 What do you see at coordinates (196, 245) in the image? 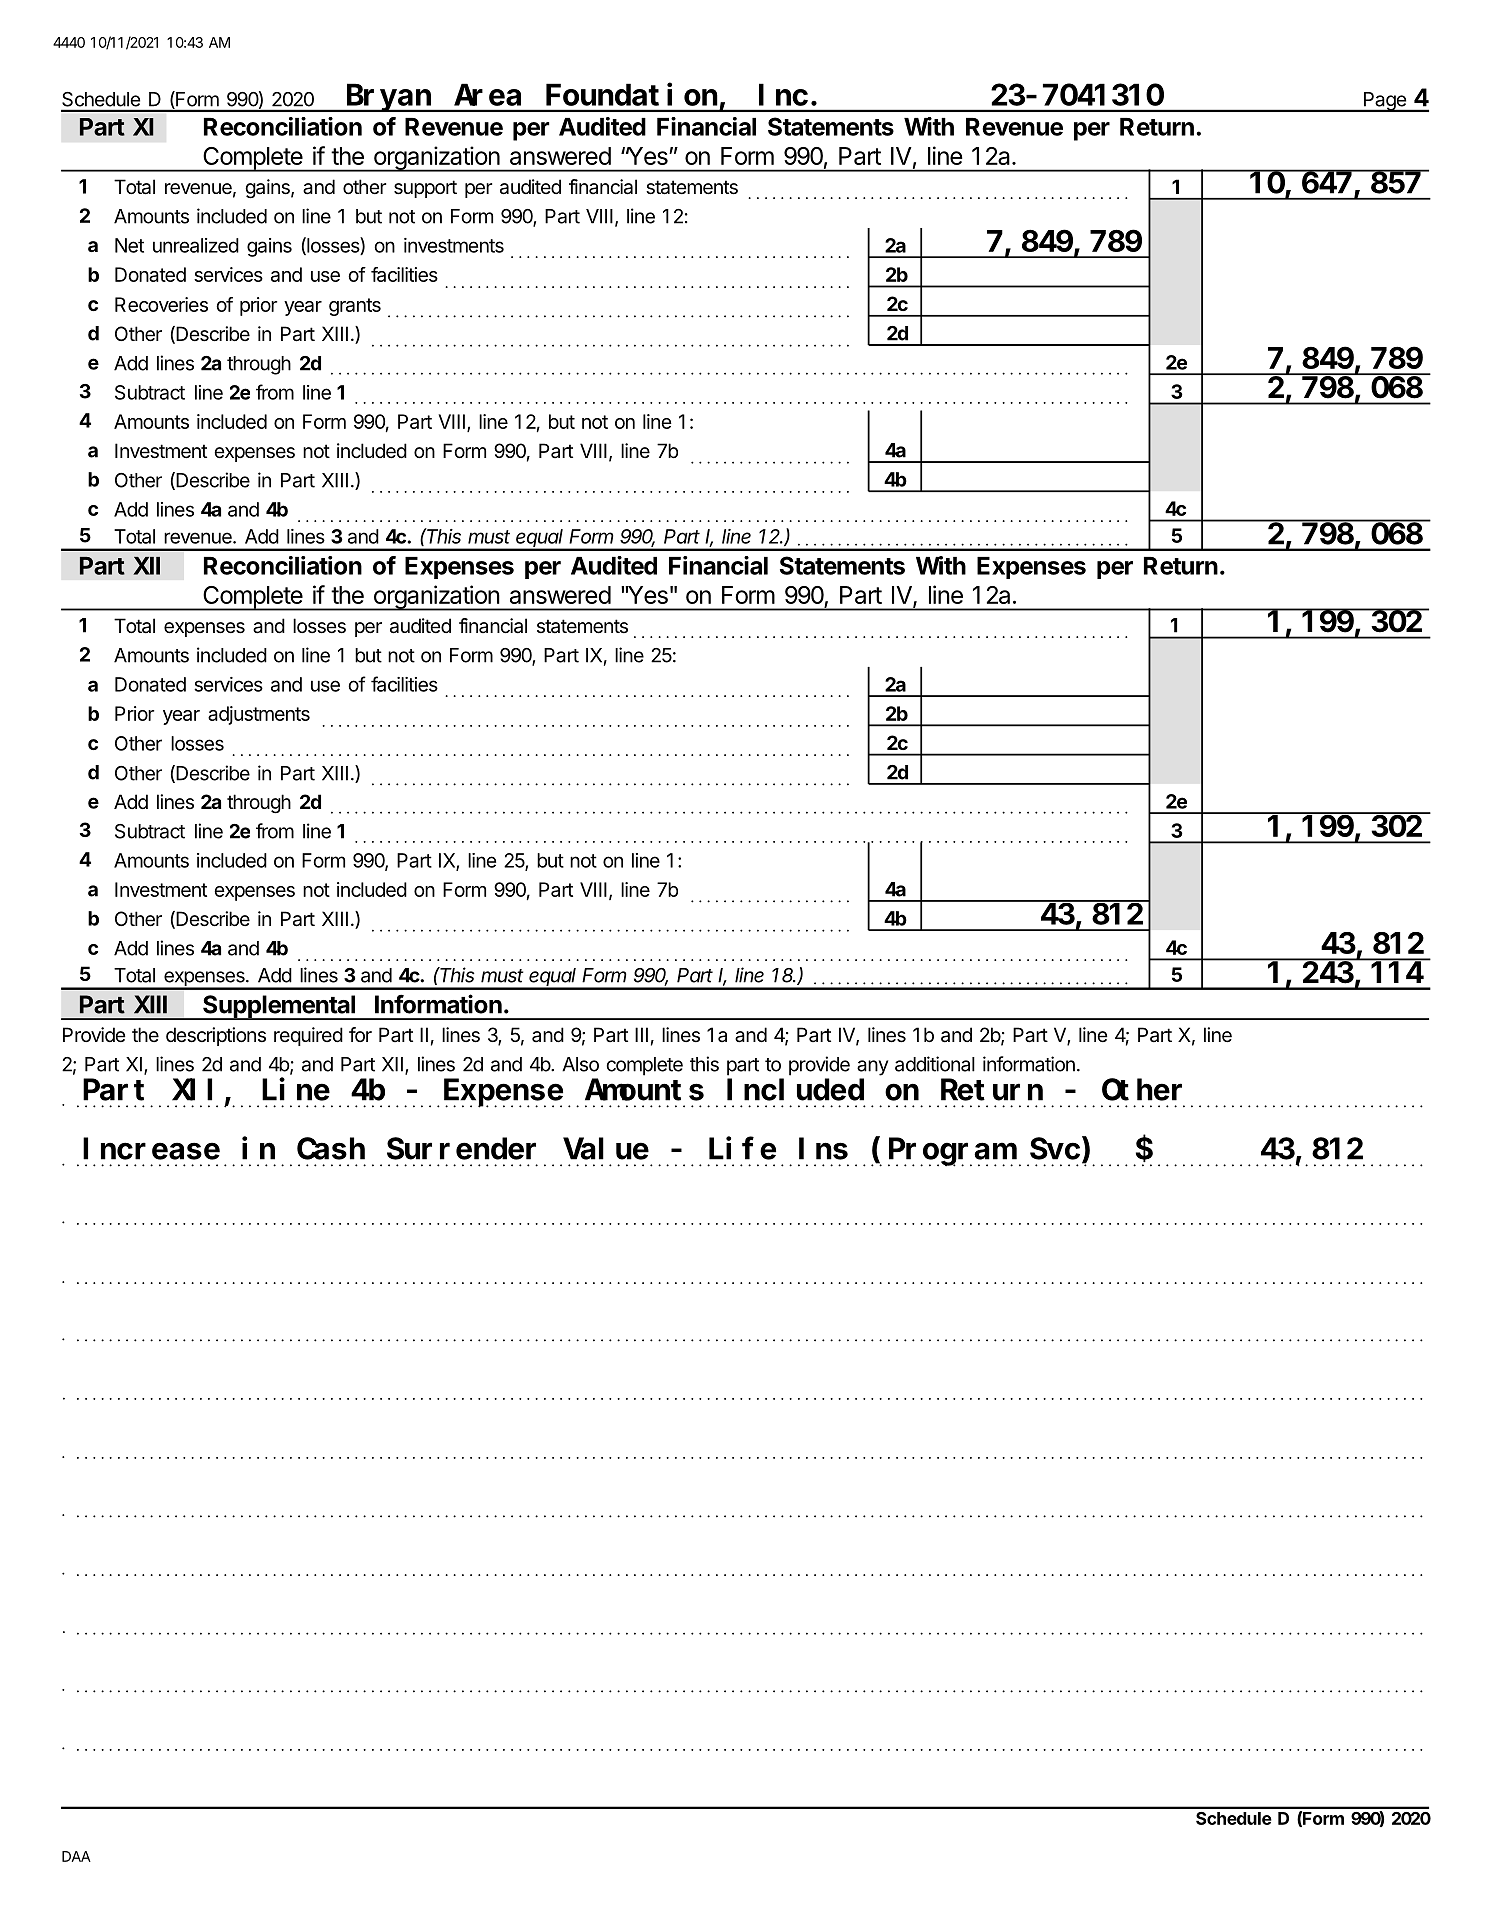
I see `unrealized` at bounding box center [196, 245].
